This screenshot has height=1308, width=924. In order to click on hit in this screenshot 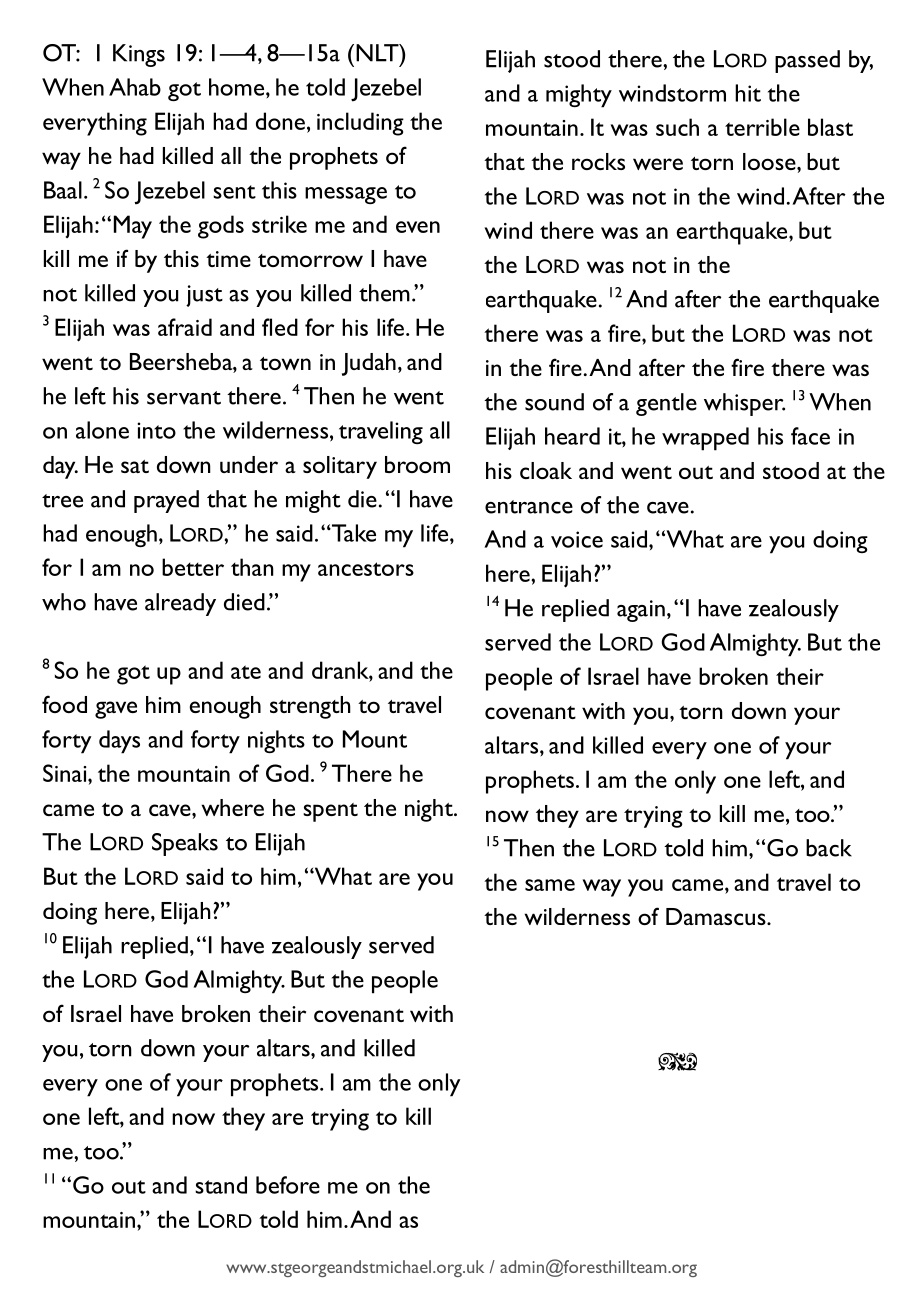, I will do `click(748, 93)`.
